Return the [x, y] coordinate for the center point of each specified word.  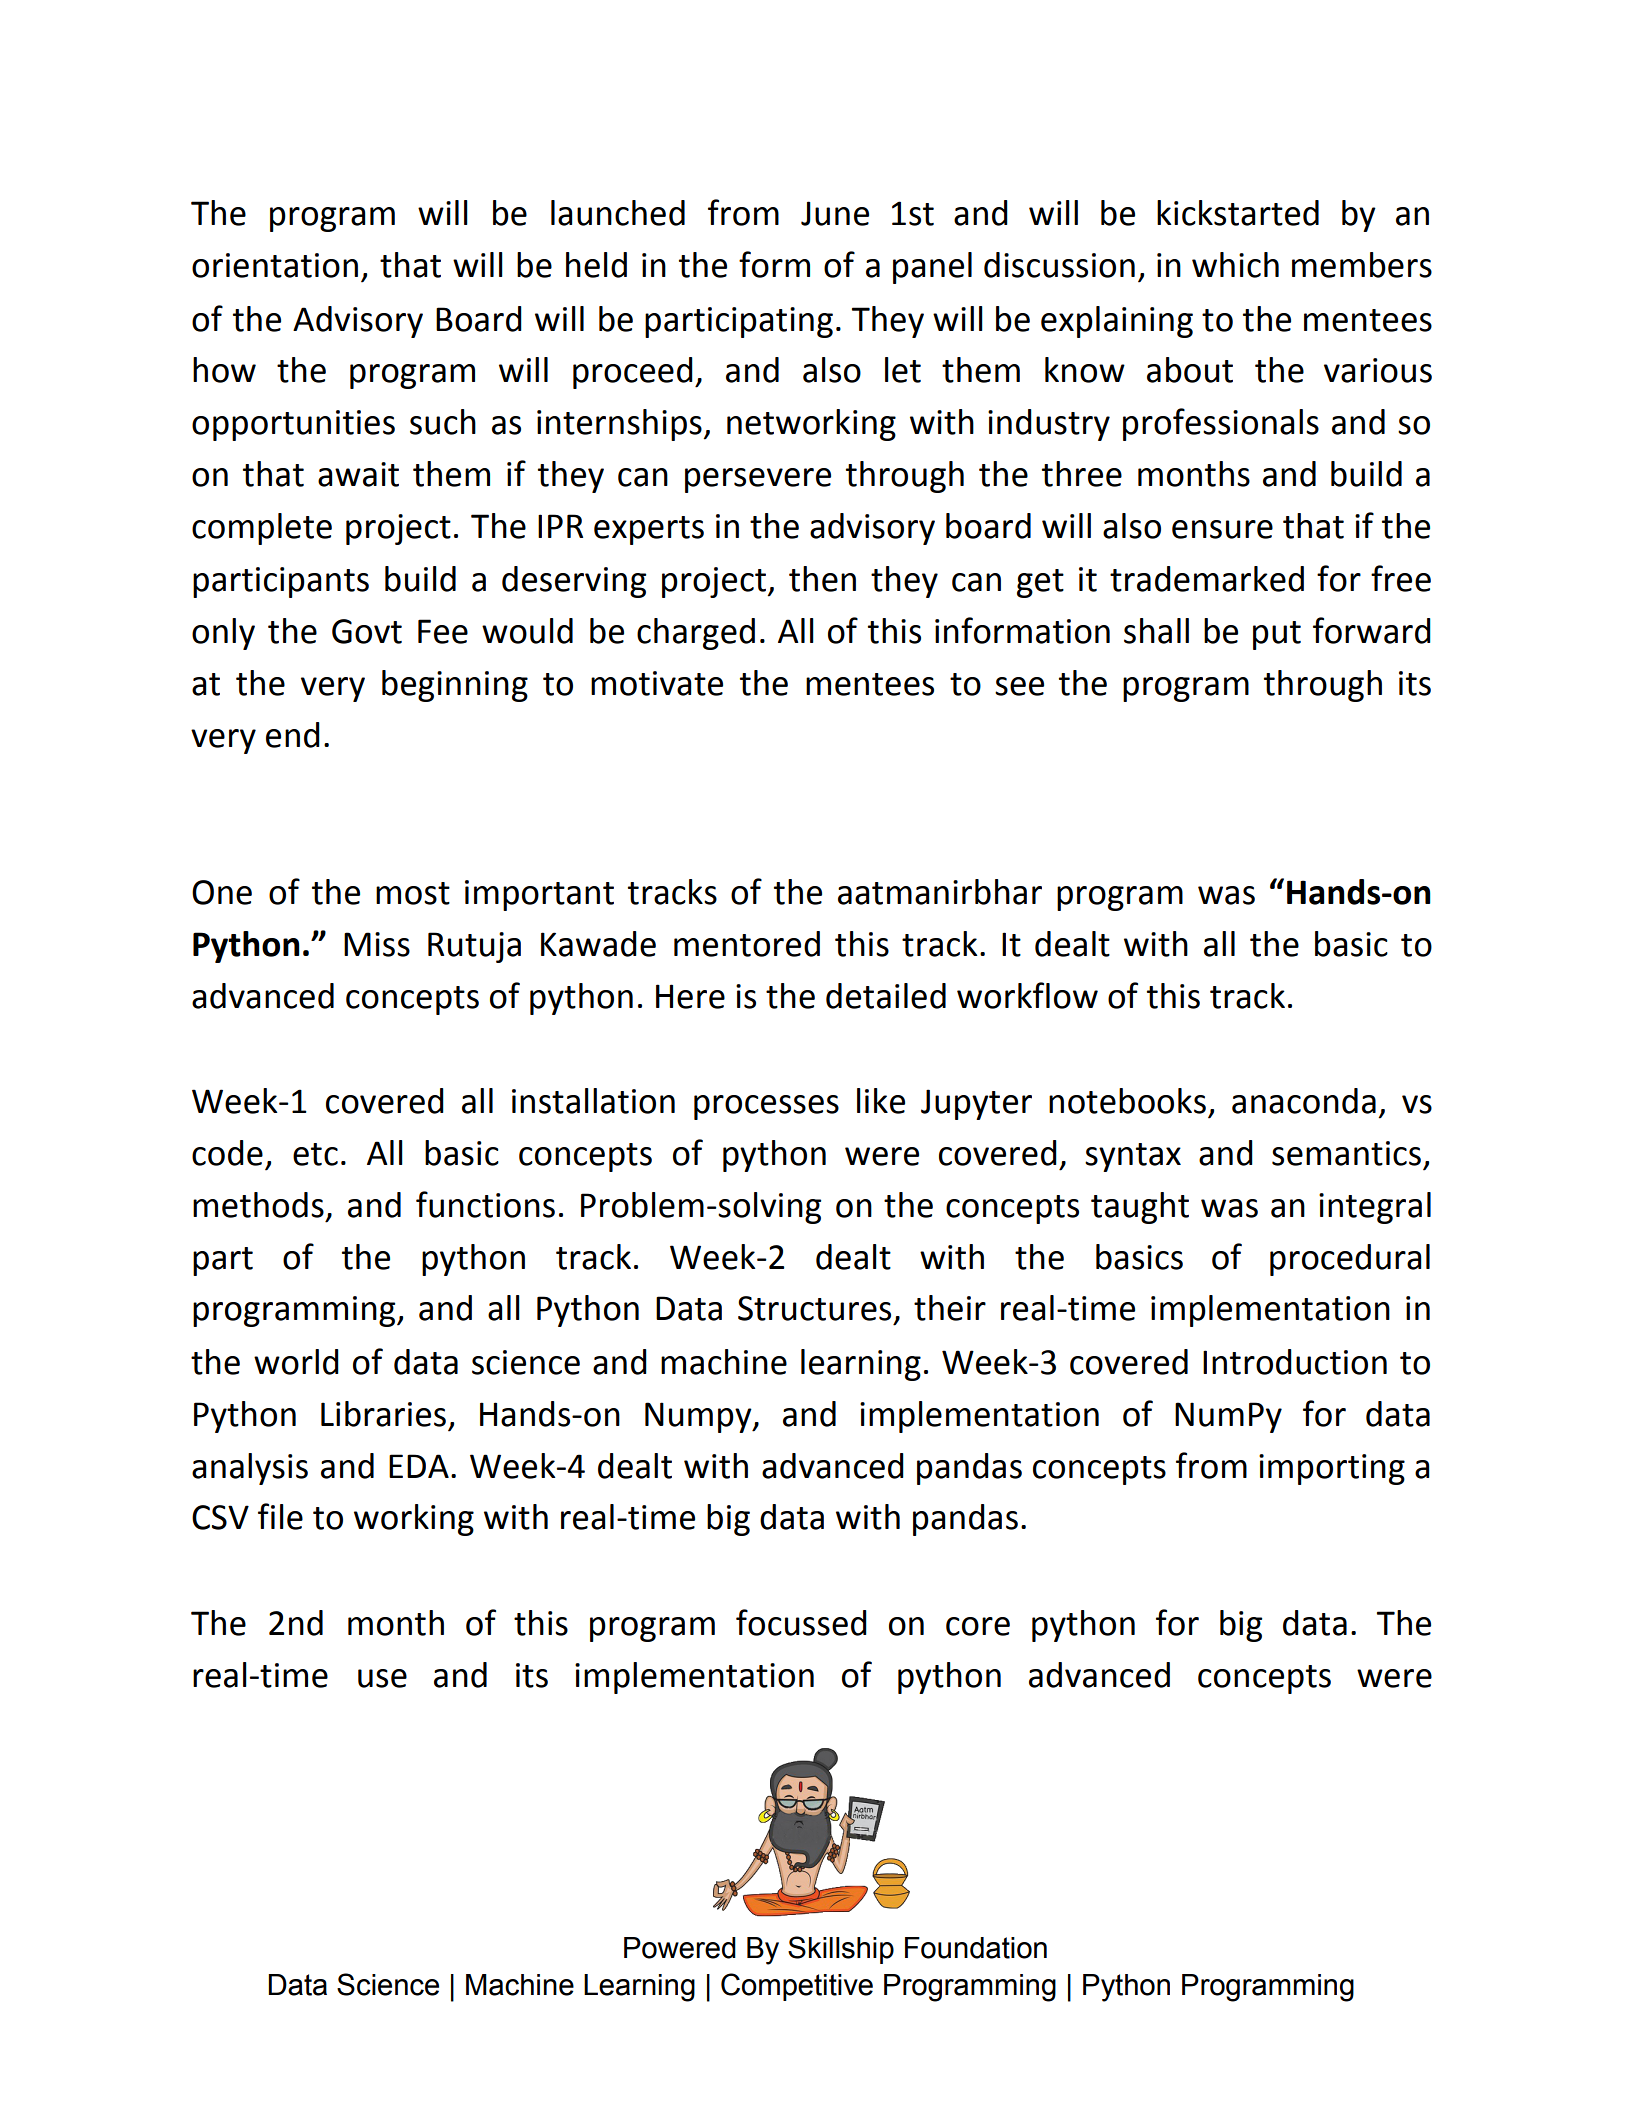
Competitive [797, 1987]
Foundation [976, 1948]
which [1235, 265]
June [835, 213]
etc [315, 1154]
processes [766, 1107]
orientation [275, 265]
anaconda [1304, 1101]
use [382, 1678]
